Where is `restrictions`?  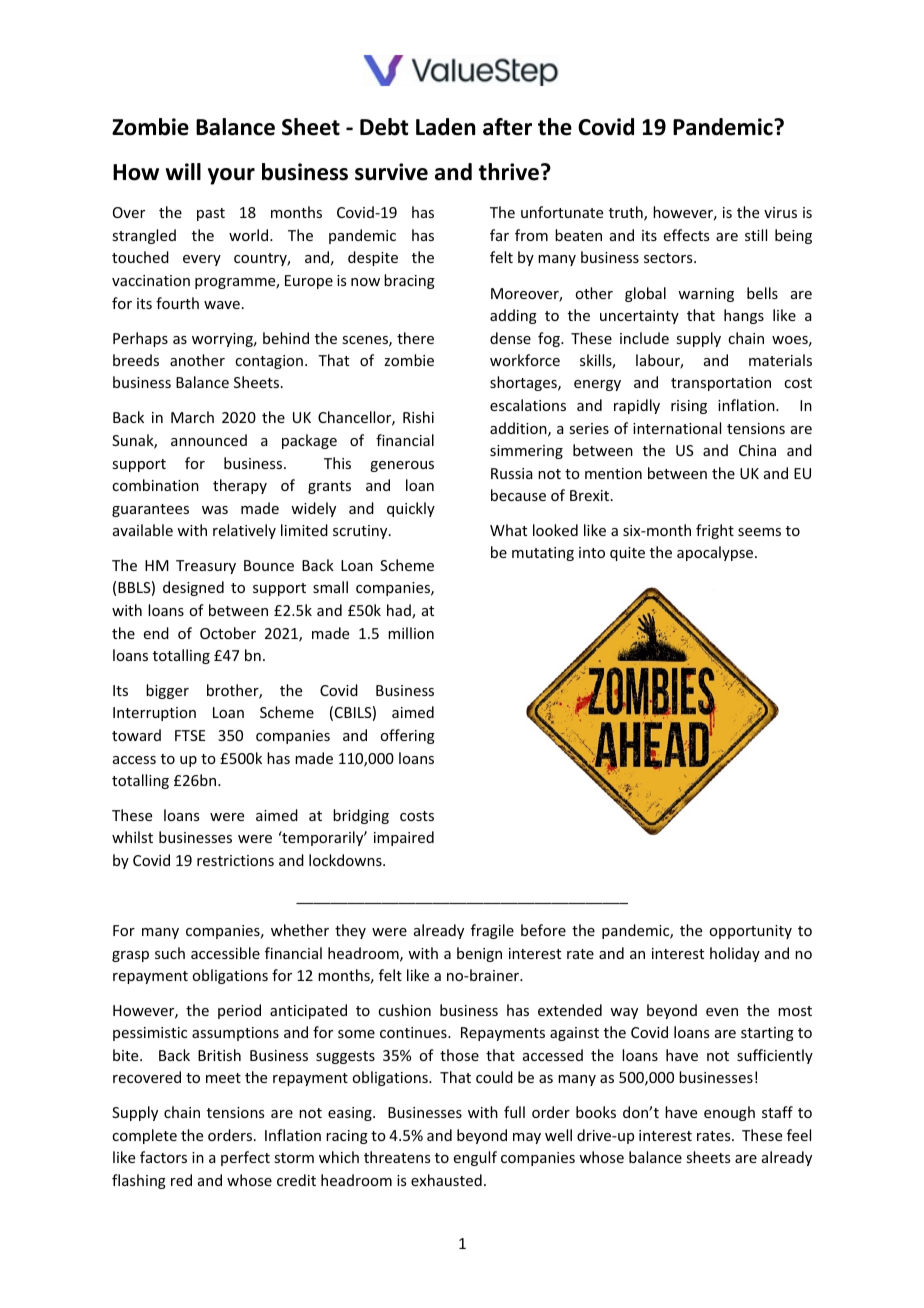 restrictions is located at coordinates (235, 860).
